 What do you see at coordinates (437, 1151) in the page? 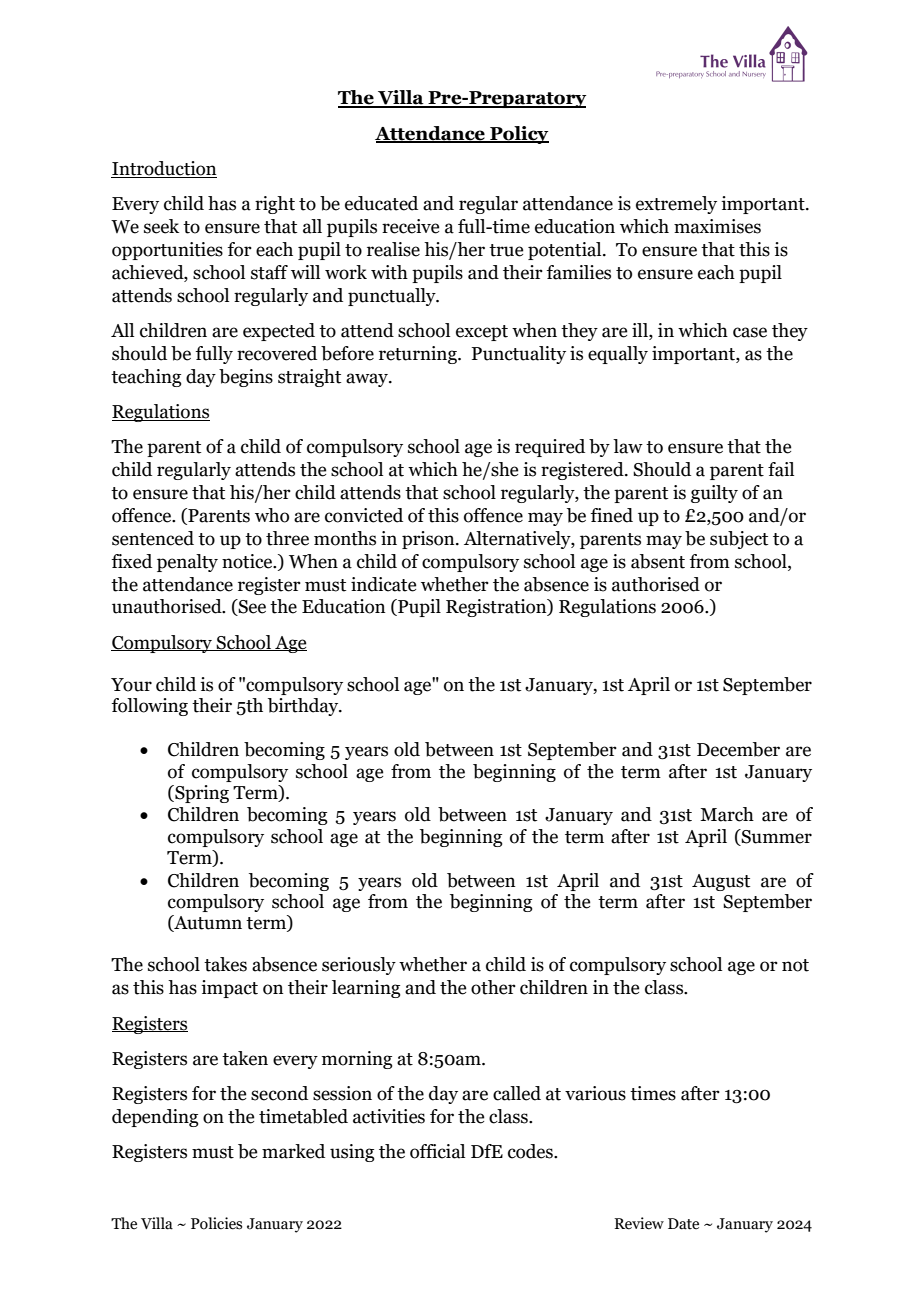
I see `official` at bounding box center [437, 1151].
